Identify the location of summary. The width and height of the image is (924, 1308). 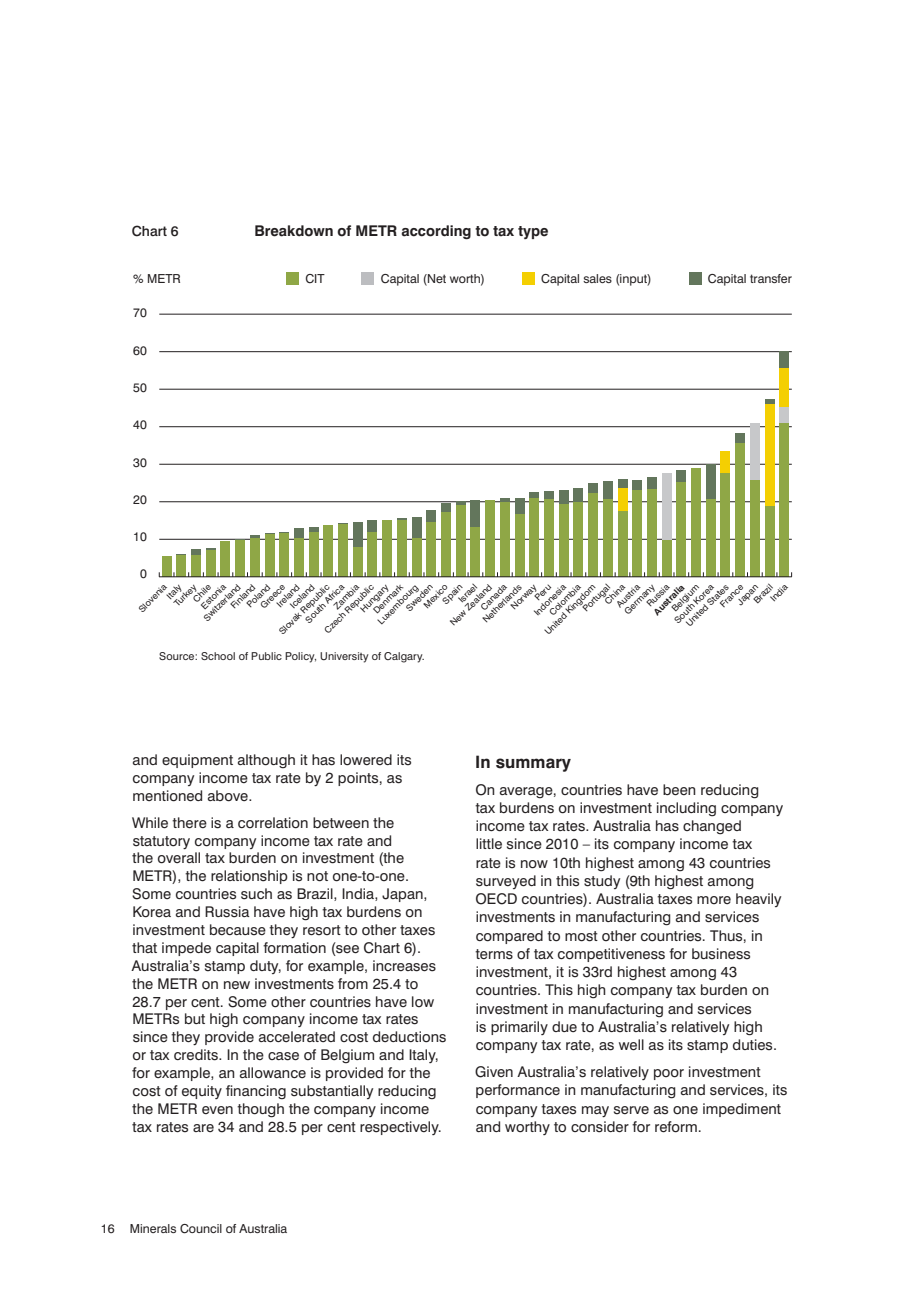
(533, 765).
